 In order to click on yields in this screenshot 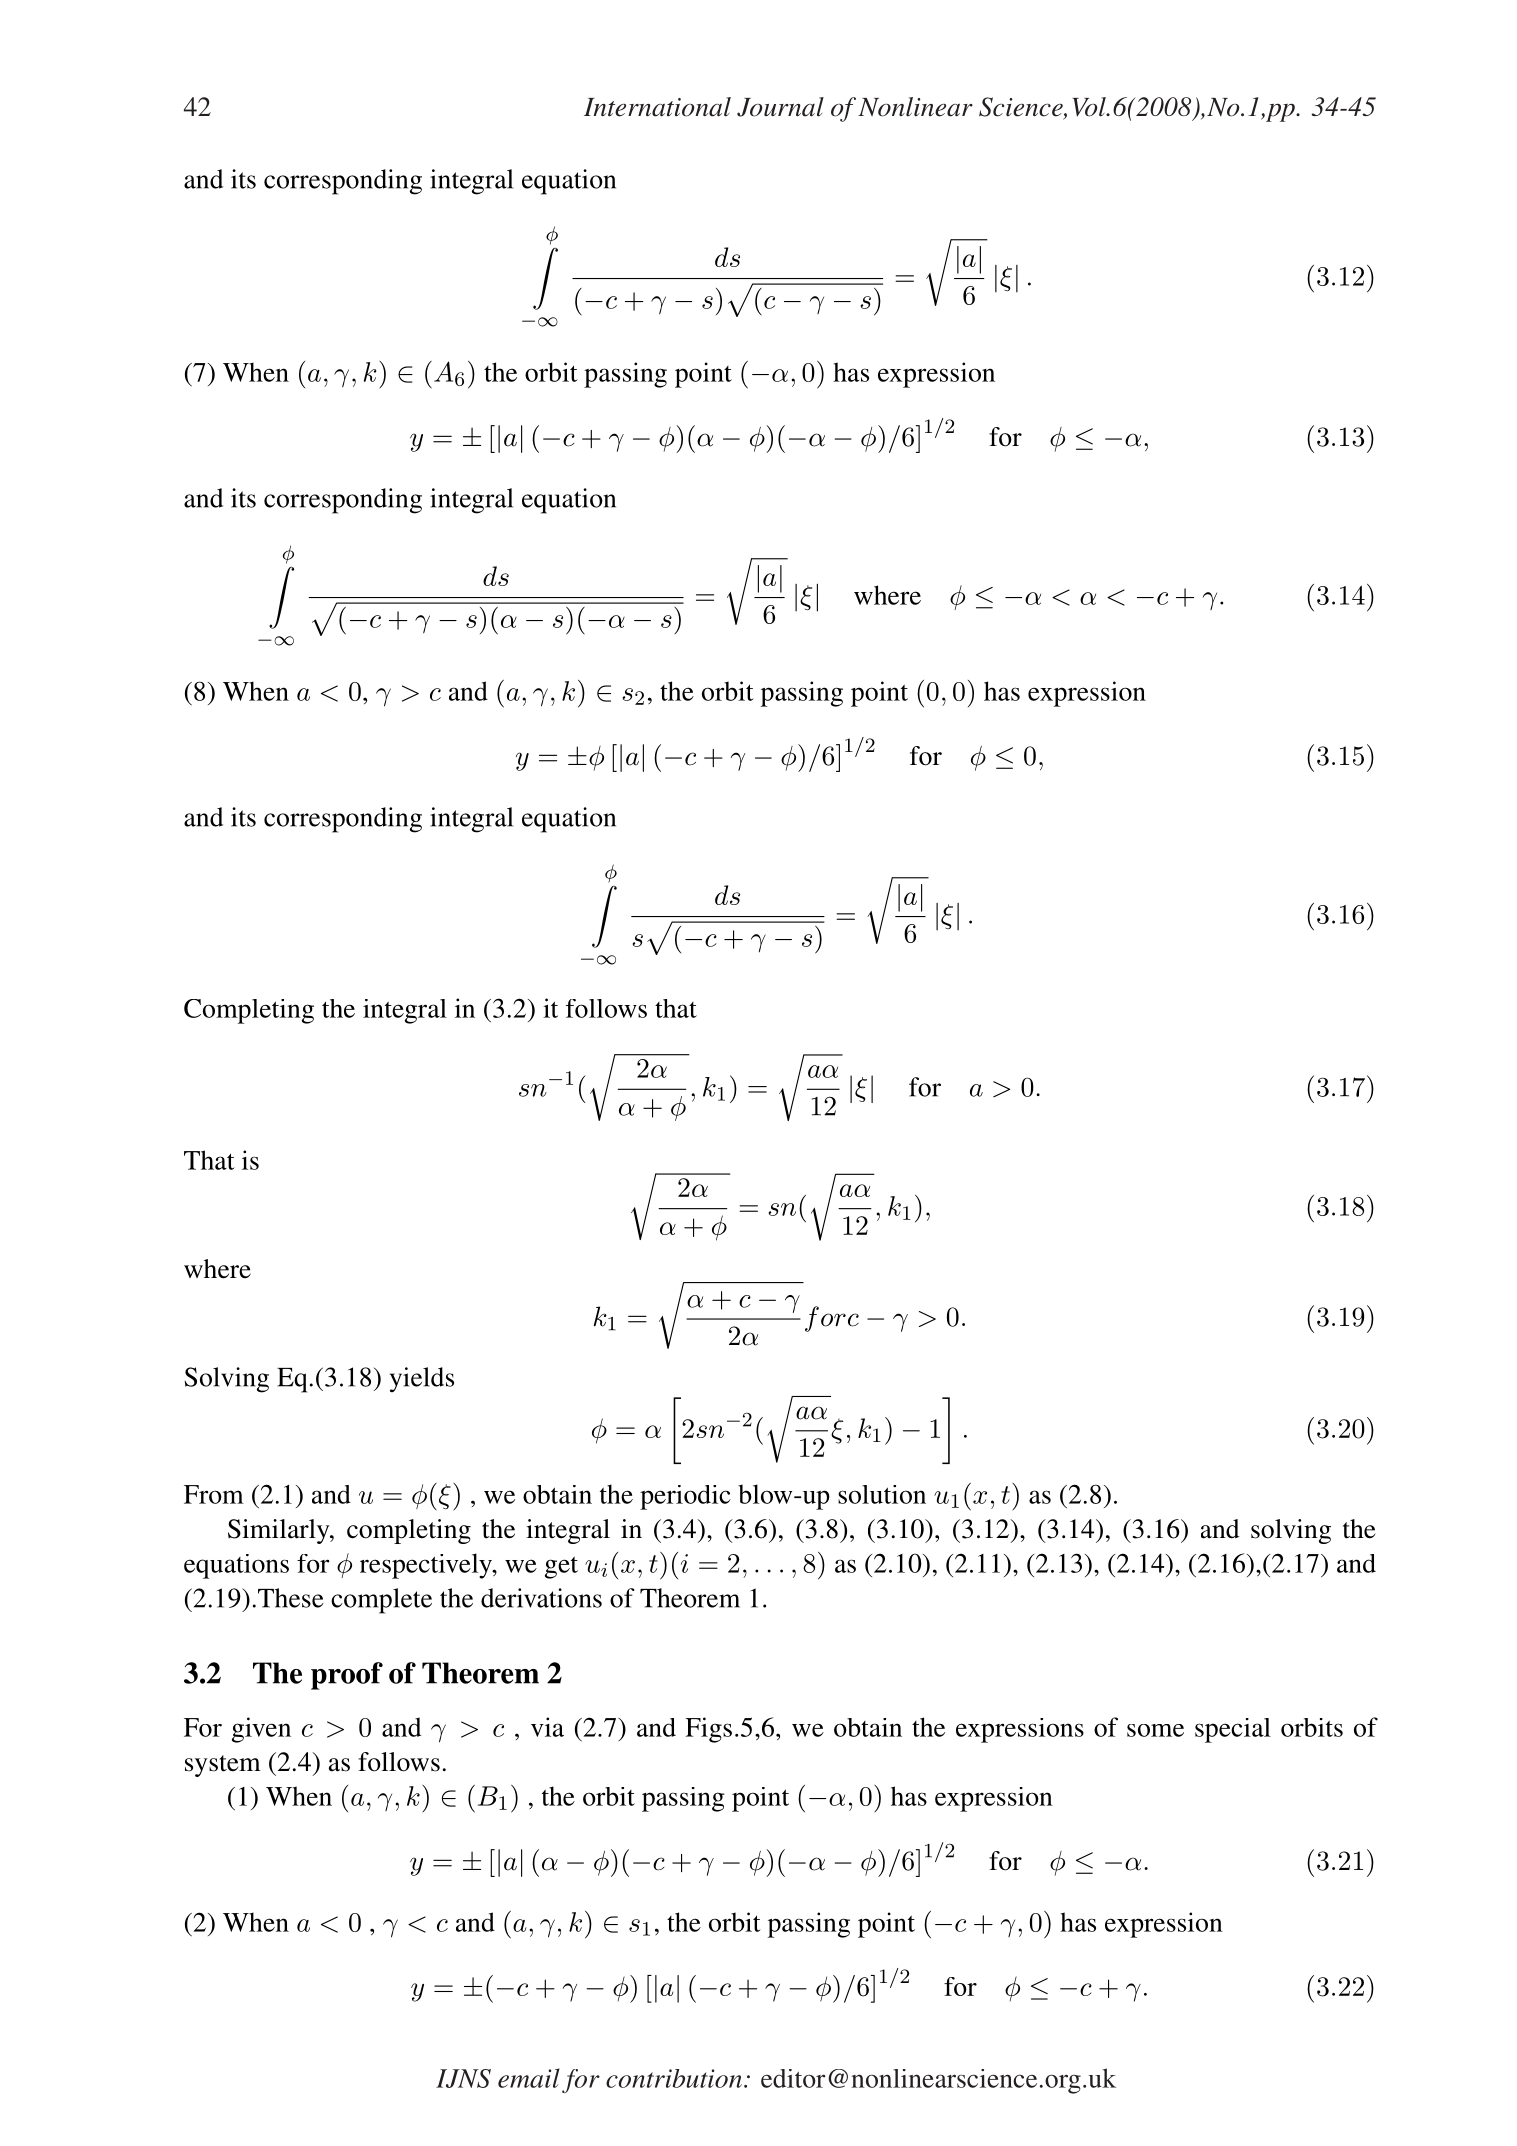, I will do `click(422, 1379)`.
